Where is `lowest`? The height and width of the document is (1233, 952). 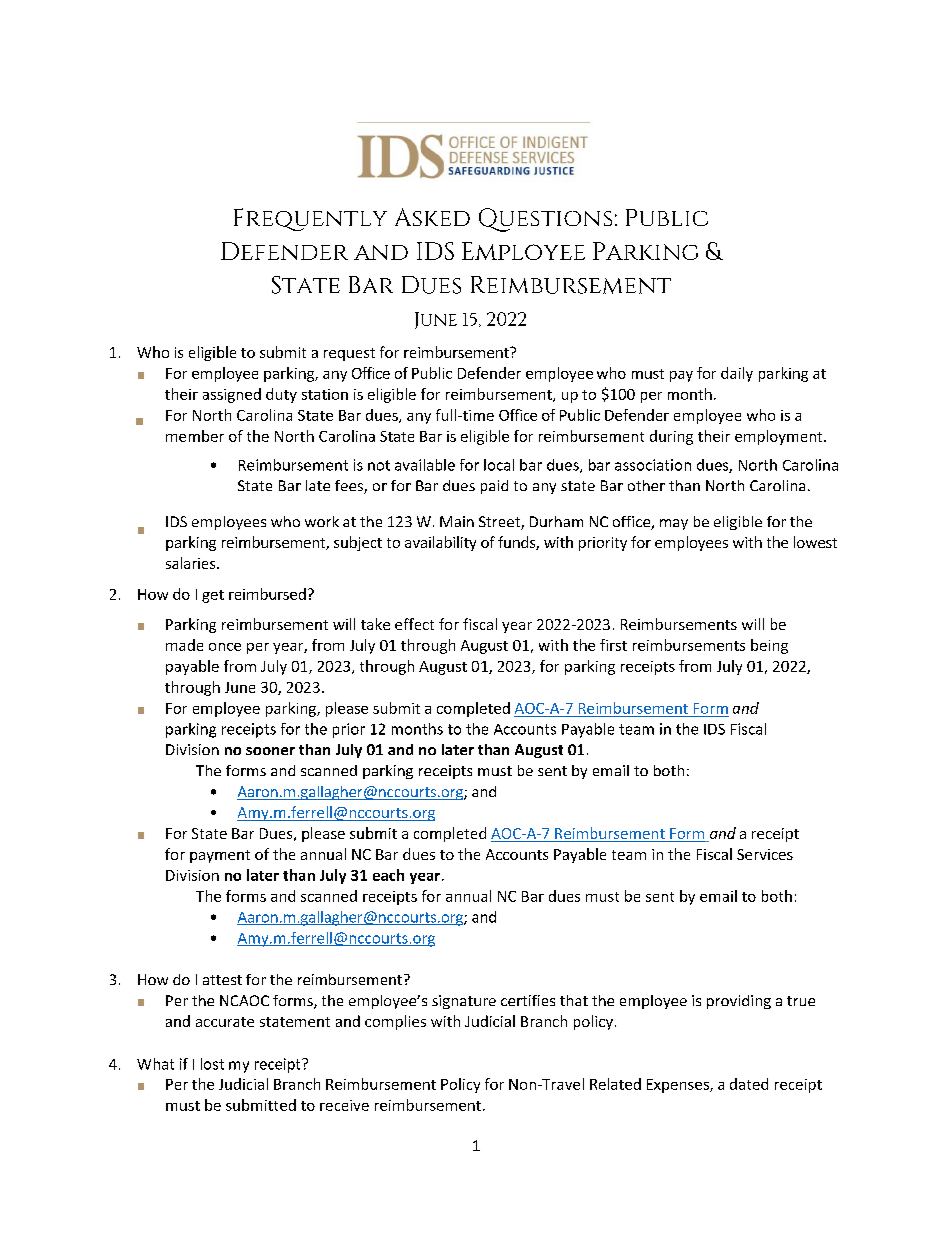 lowest is located at coordinates (815, 542).
